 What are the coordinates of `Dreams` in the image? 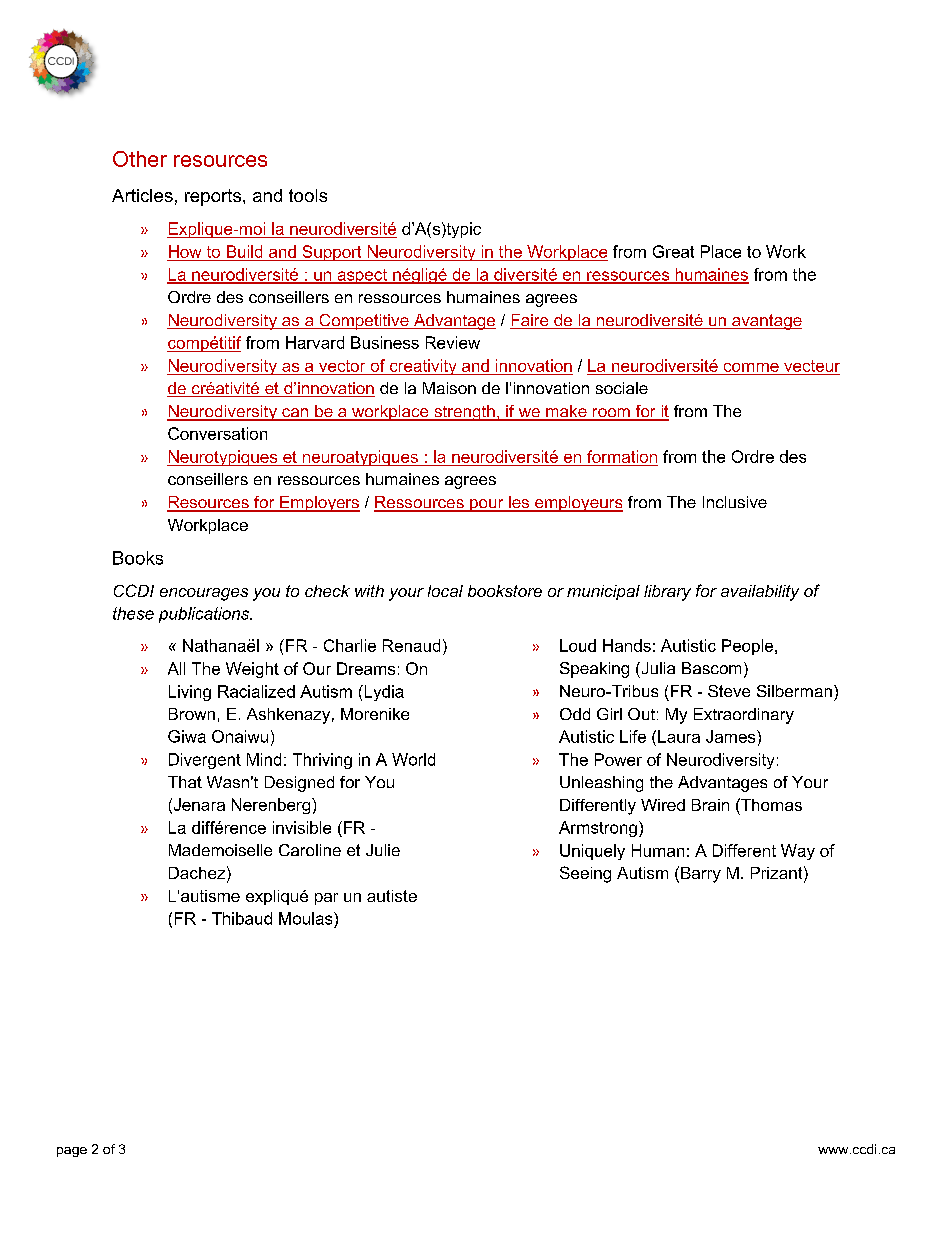 It's located at (366, 668).
